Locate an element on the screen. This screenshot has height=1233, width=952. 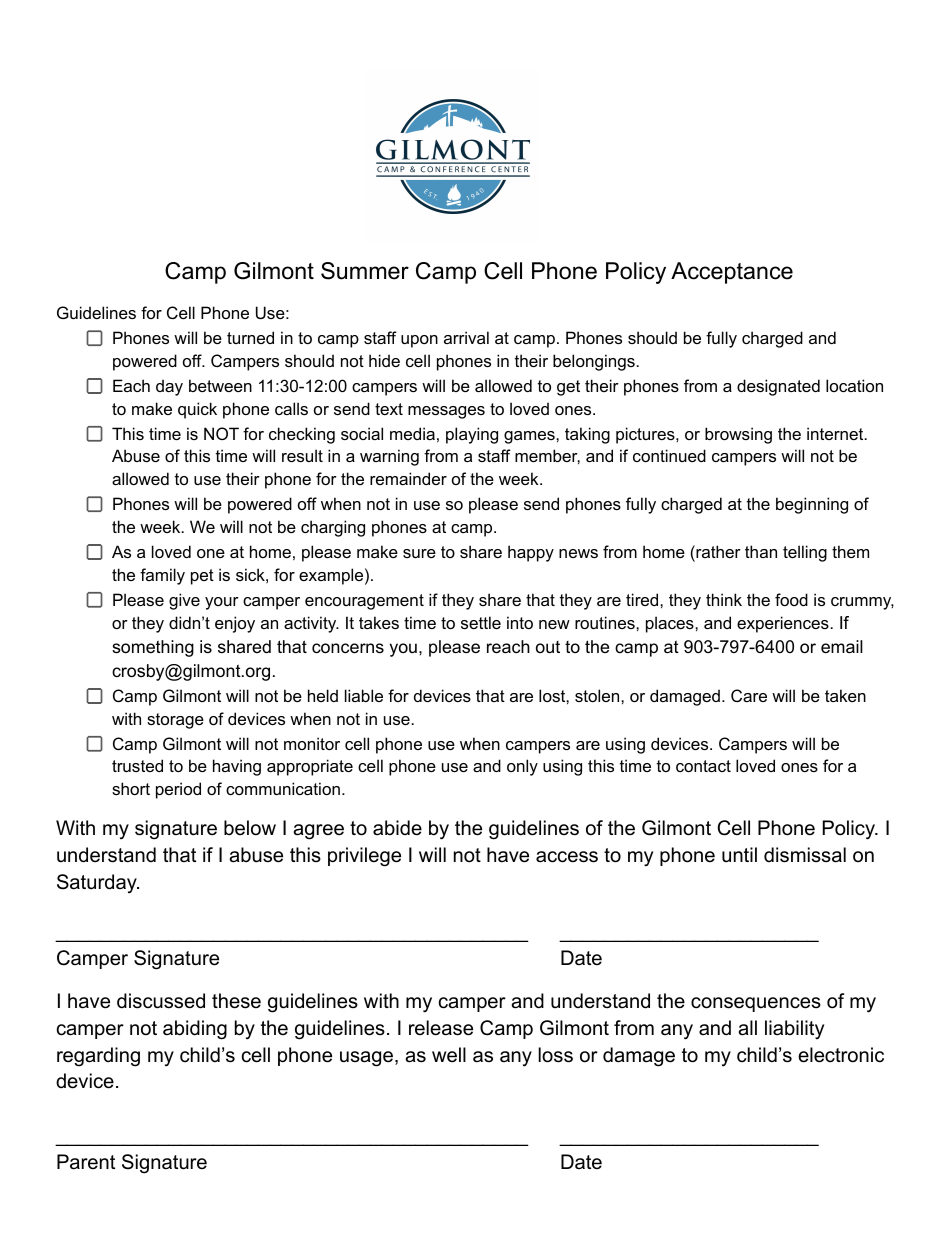
access is located at coordinates (567, 857).
